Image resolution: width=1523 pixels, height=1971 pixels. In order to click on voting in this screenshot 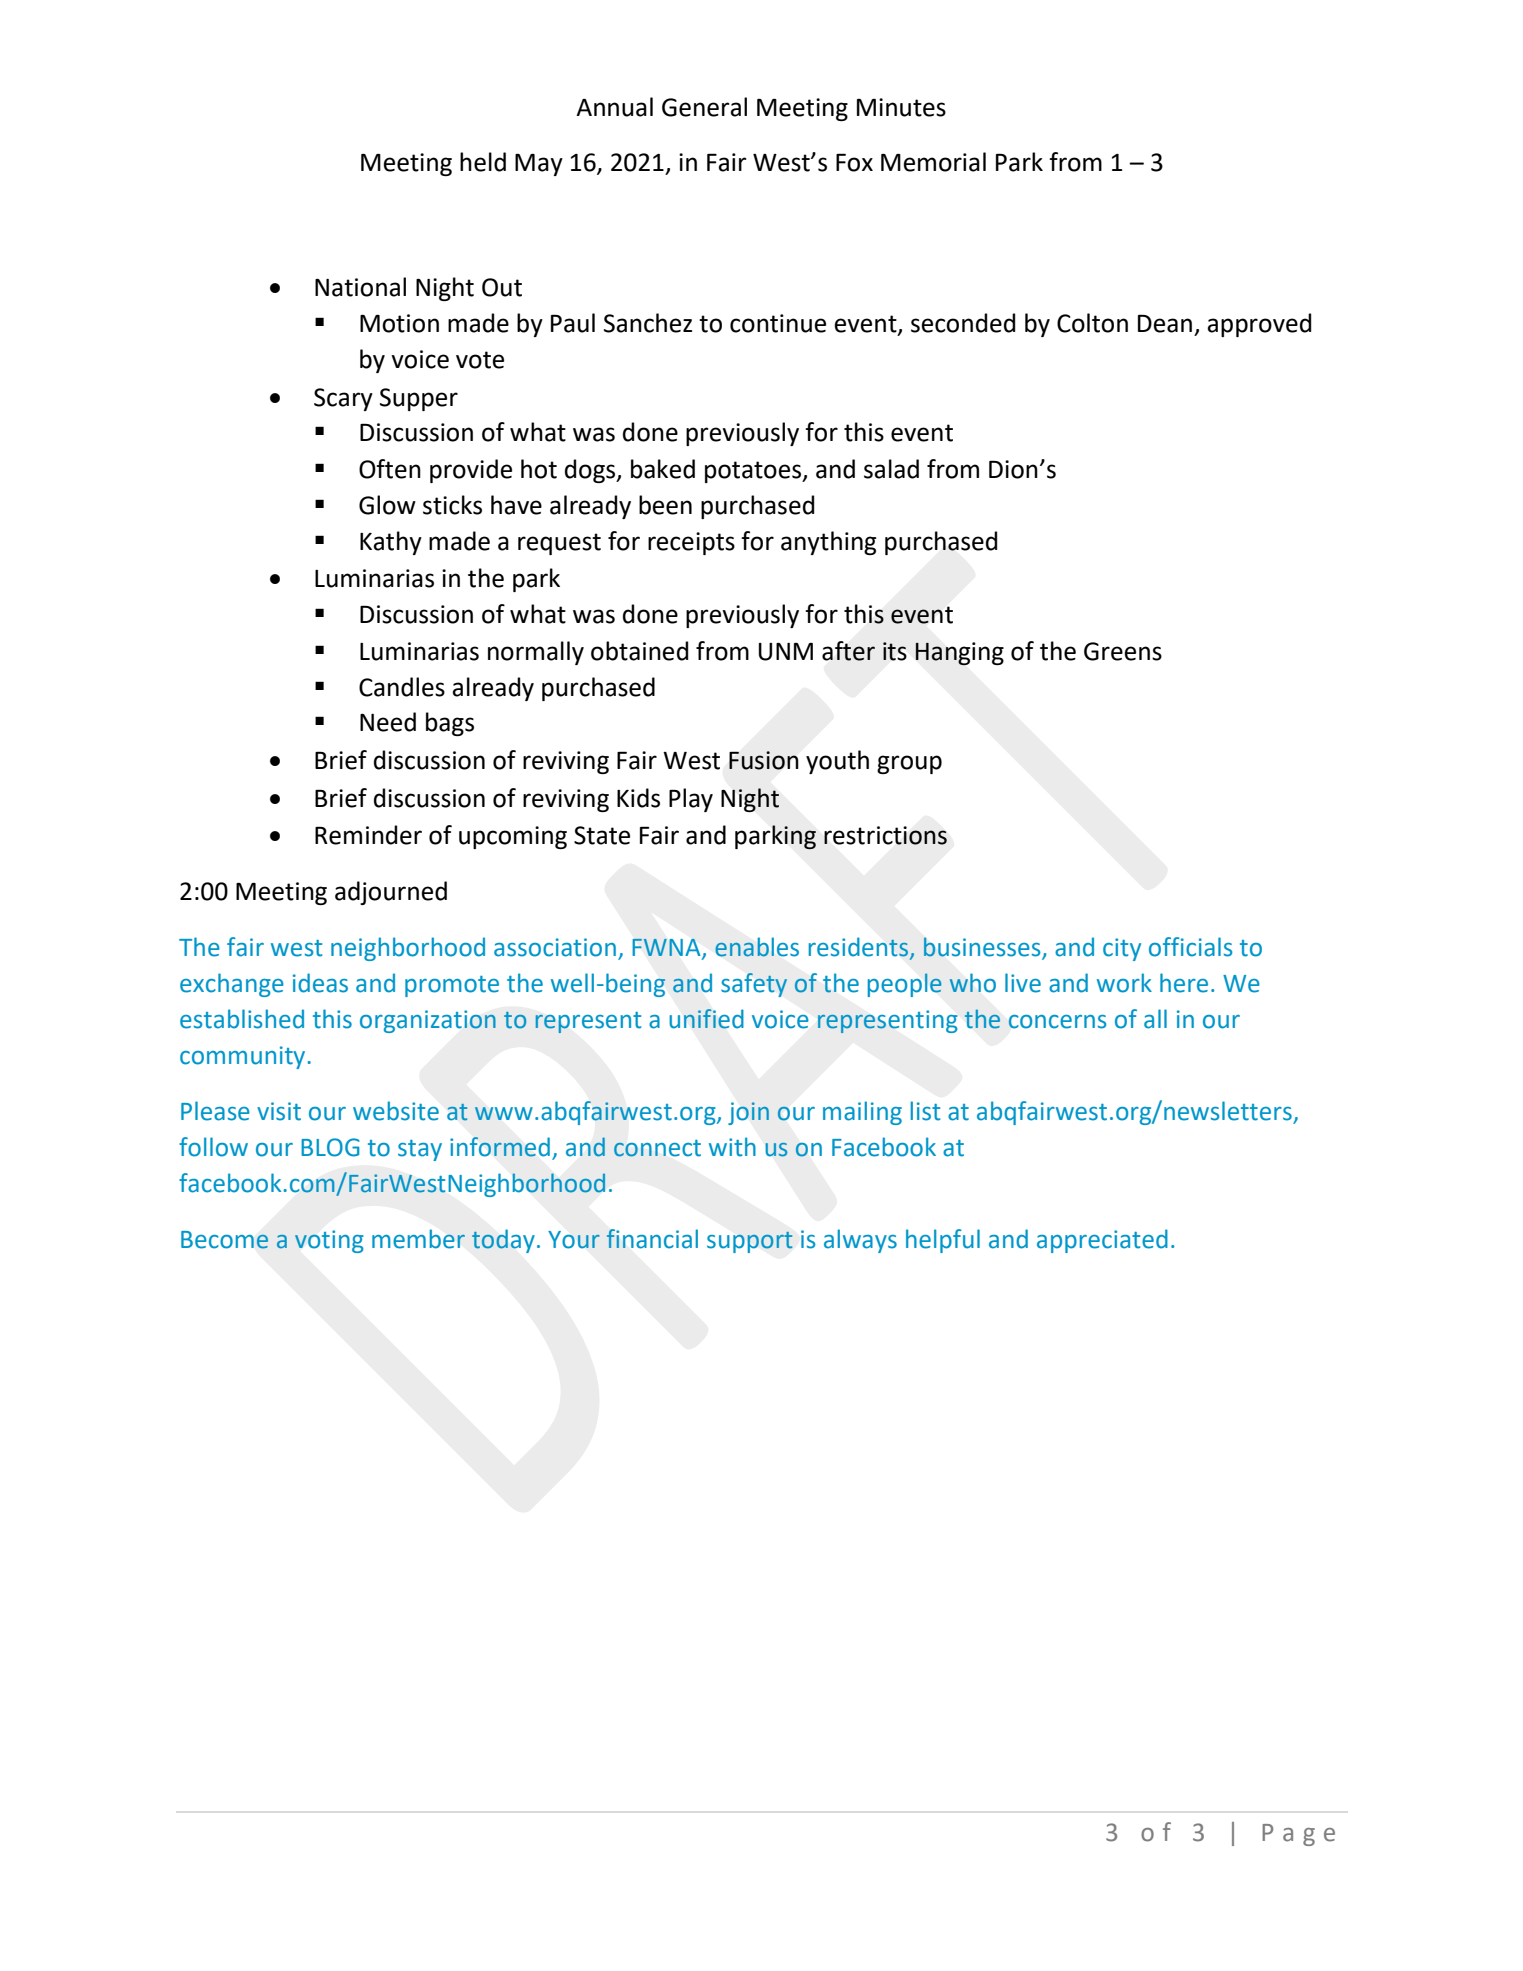, I will do `click(329, 1241)`.
